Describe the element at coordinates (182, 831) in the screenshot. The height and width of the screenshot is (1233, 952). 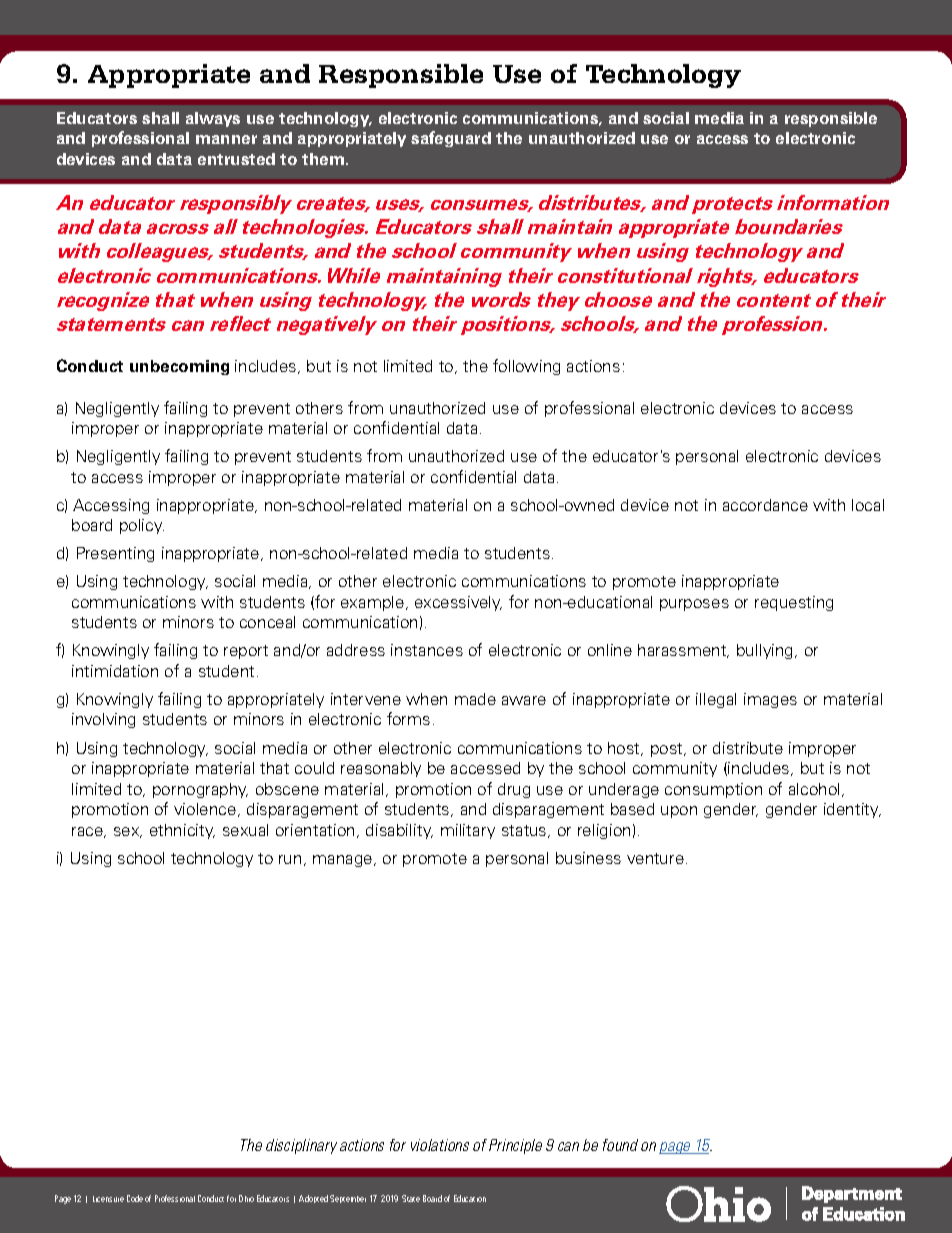
I see `ethnicity` at that location.
